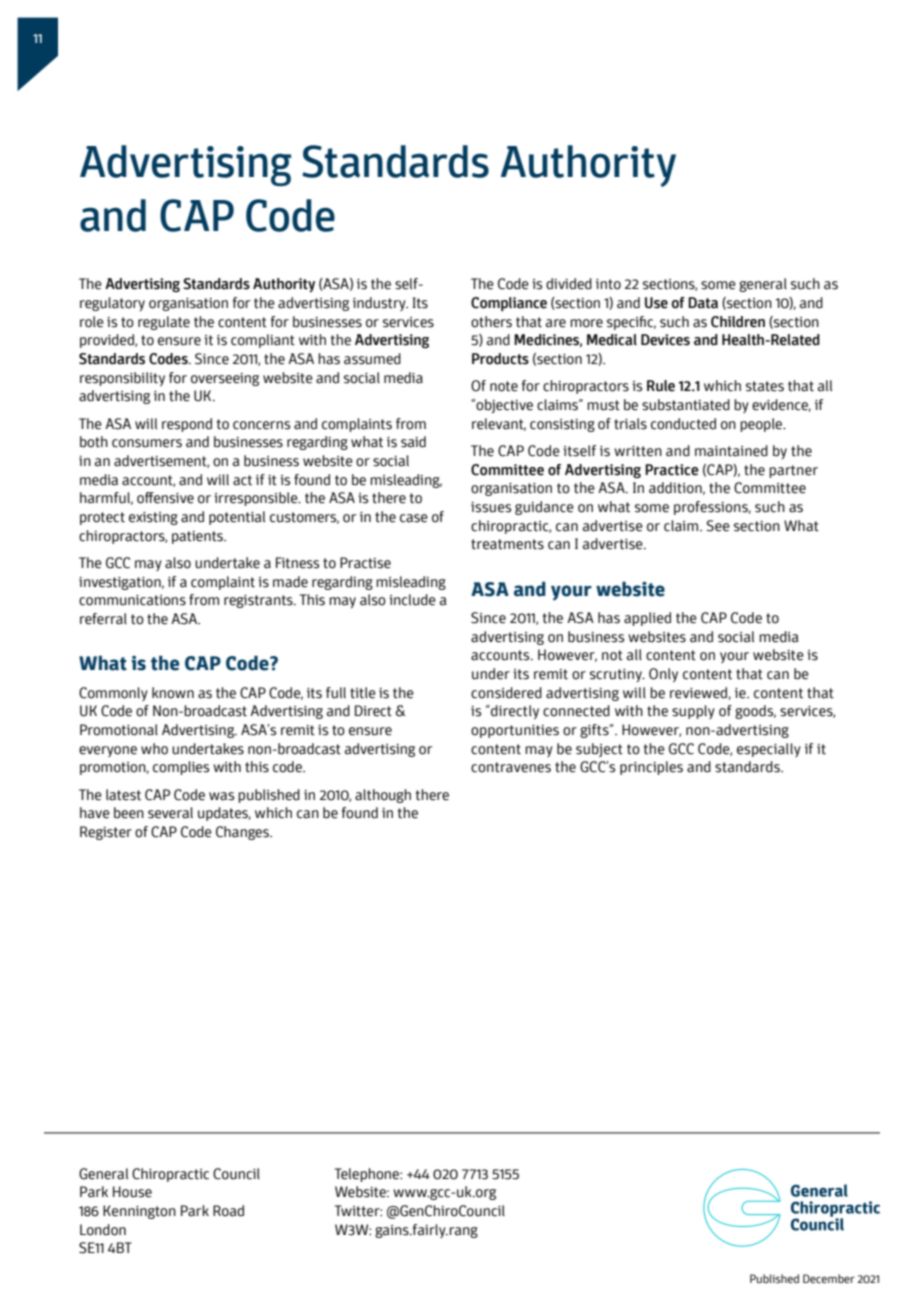  What do you see at coordinates (164, 323) in the screenshot?
I see `regulate` at bounding box center [164, 323].
